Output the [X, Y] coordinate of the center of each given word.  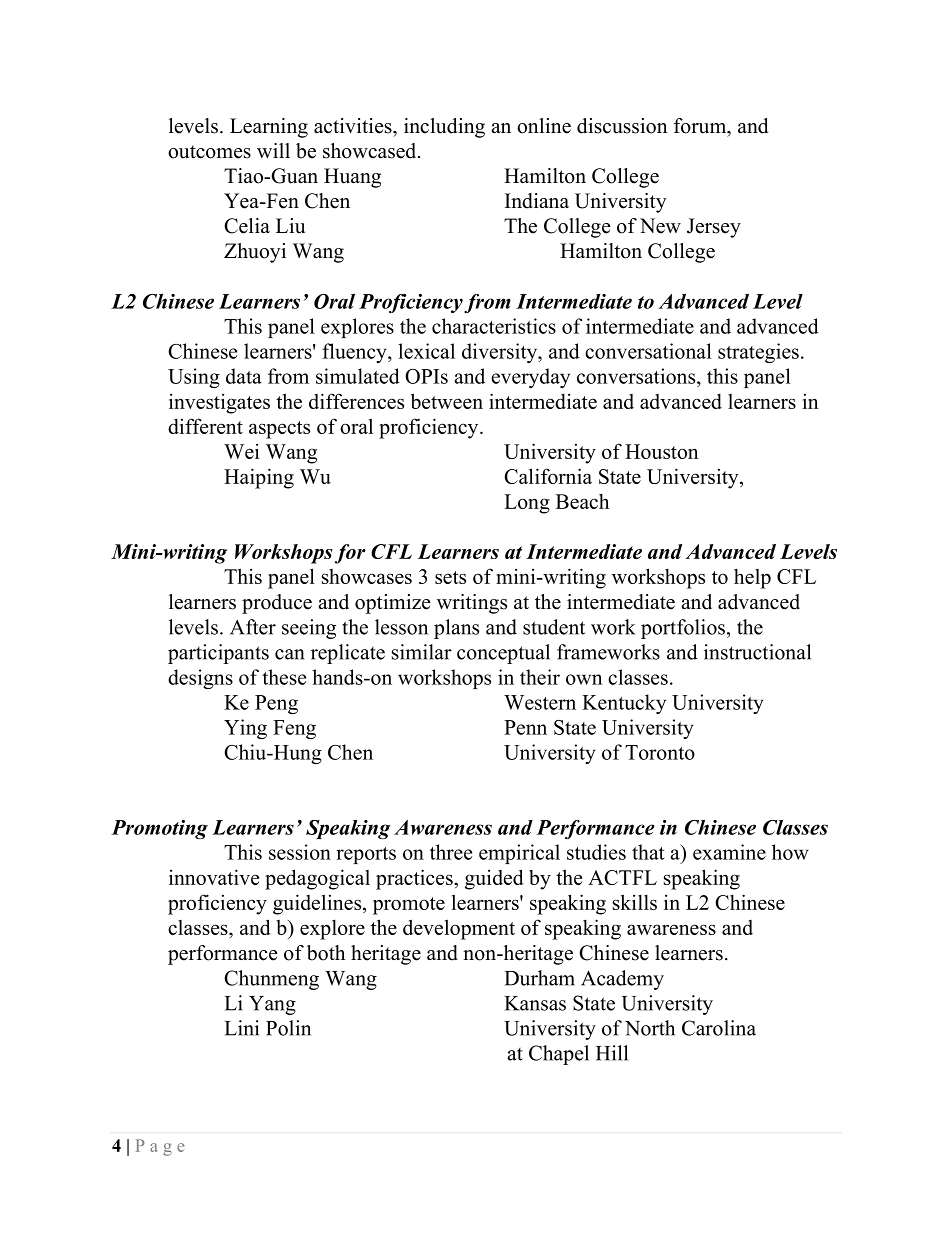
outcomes [209, 152]
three [451, 852]
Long [527, 504]
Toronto [660, 752]
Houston [661, 451]
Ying [245, 729]
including [444, 128]
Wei [242, 451]
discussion [622, 126]
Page [160, 1147]
